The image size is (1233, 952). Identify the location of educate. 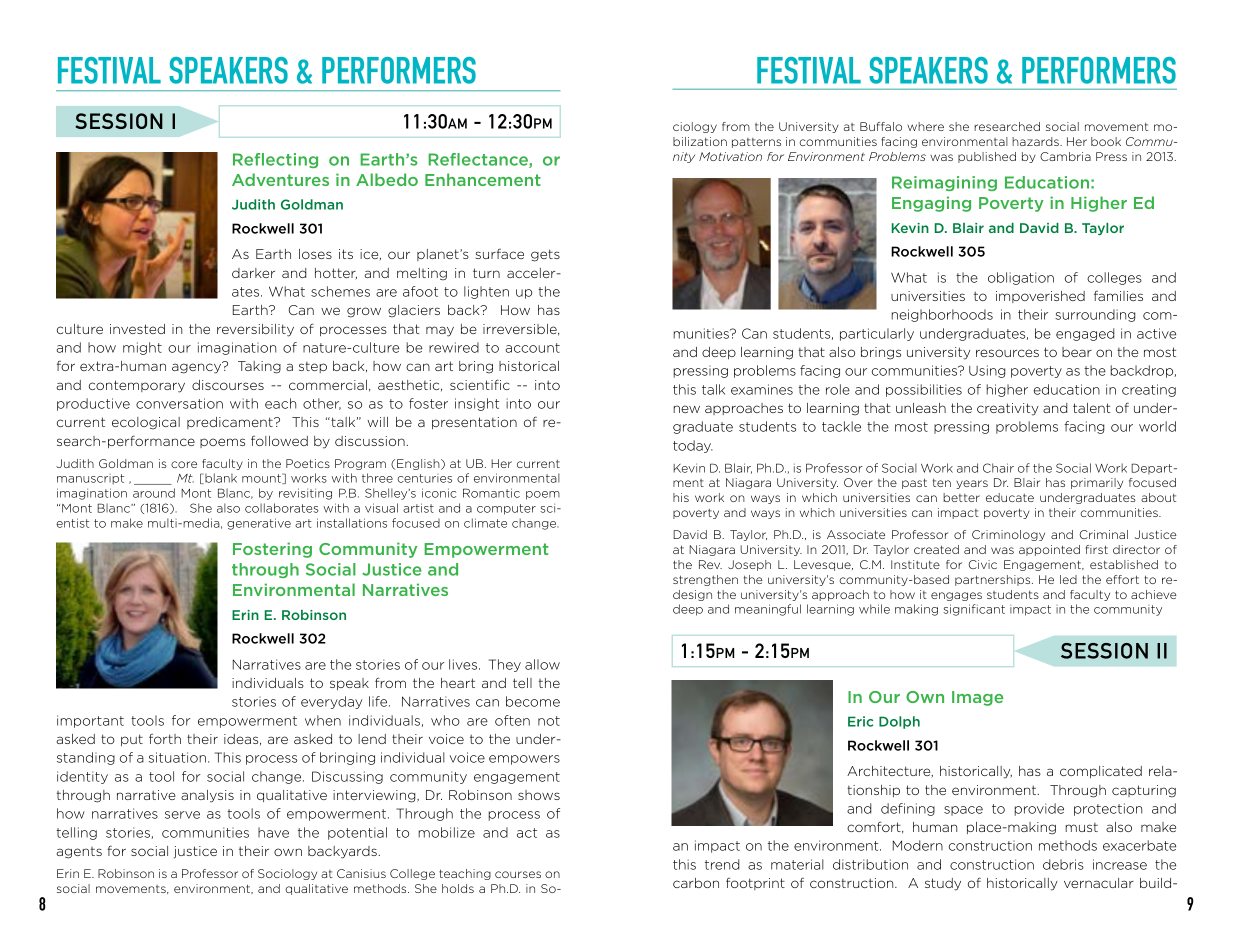
(1010, 497).
